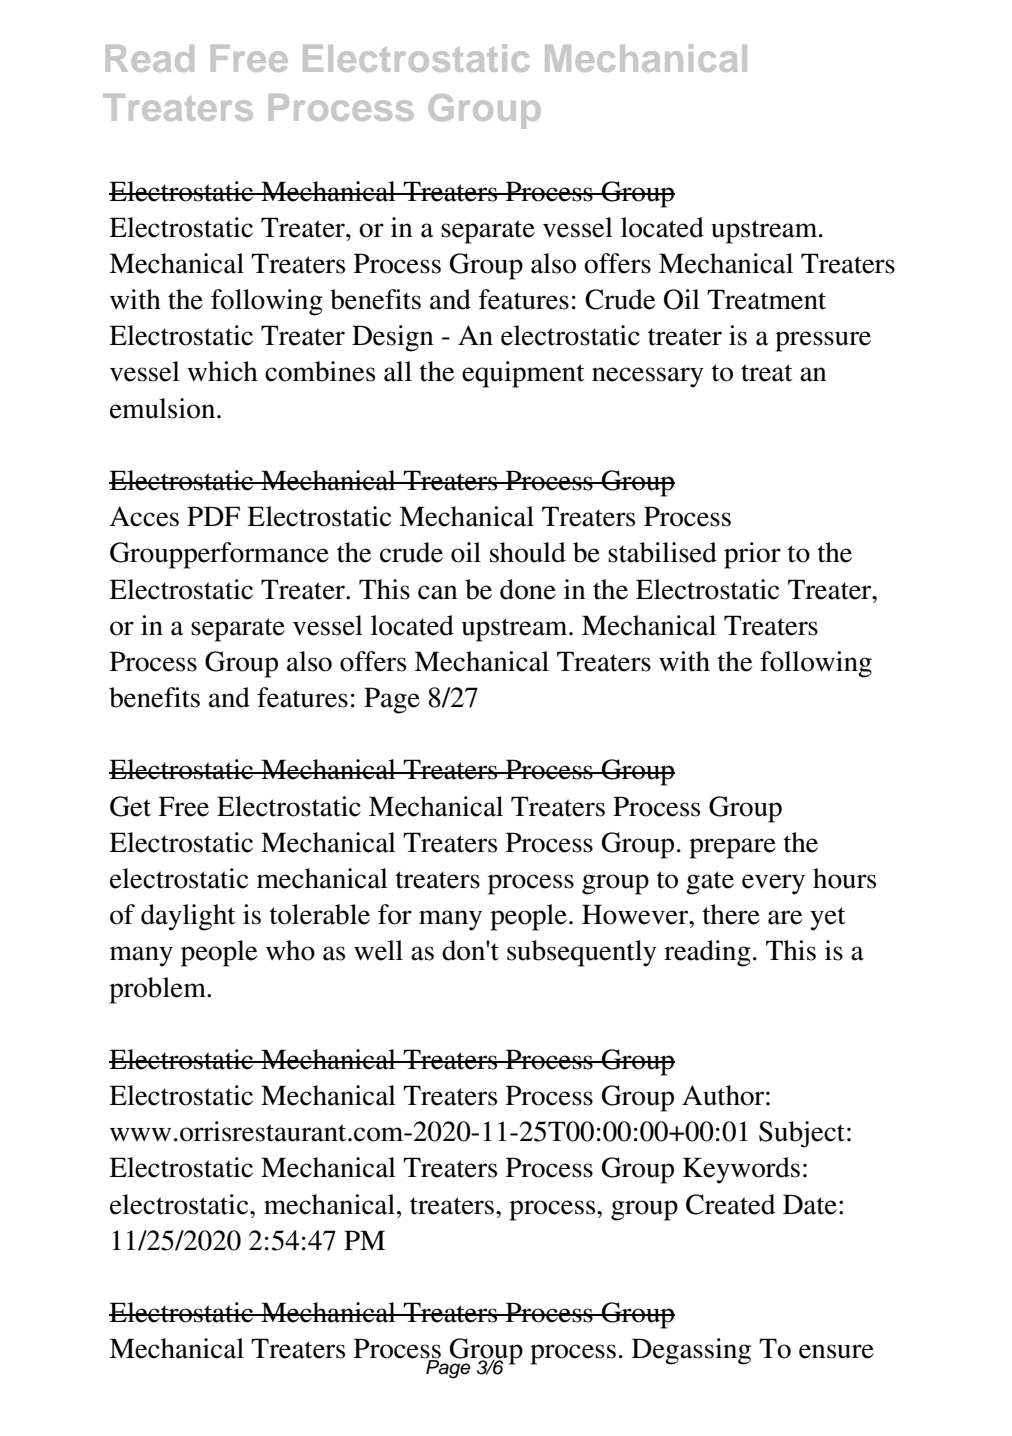 The image size is (1012, 1436). I want to click on which, so click(222, 371).
